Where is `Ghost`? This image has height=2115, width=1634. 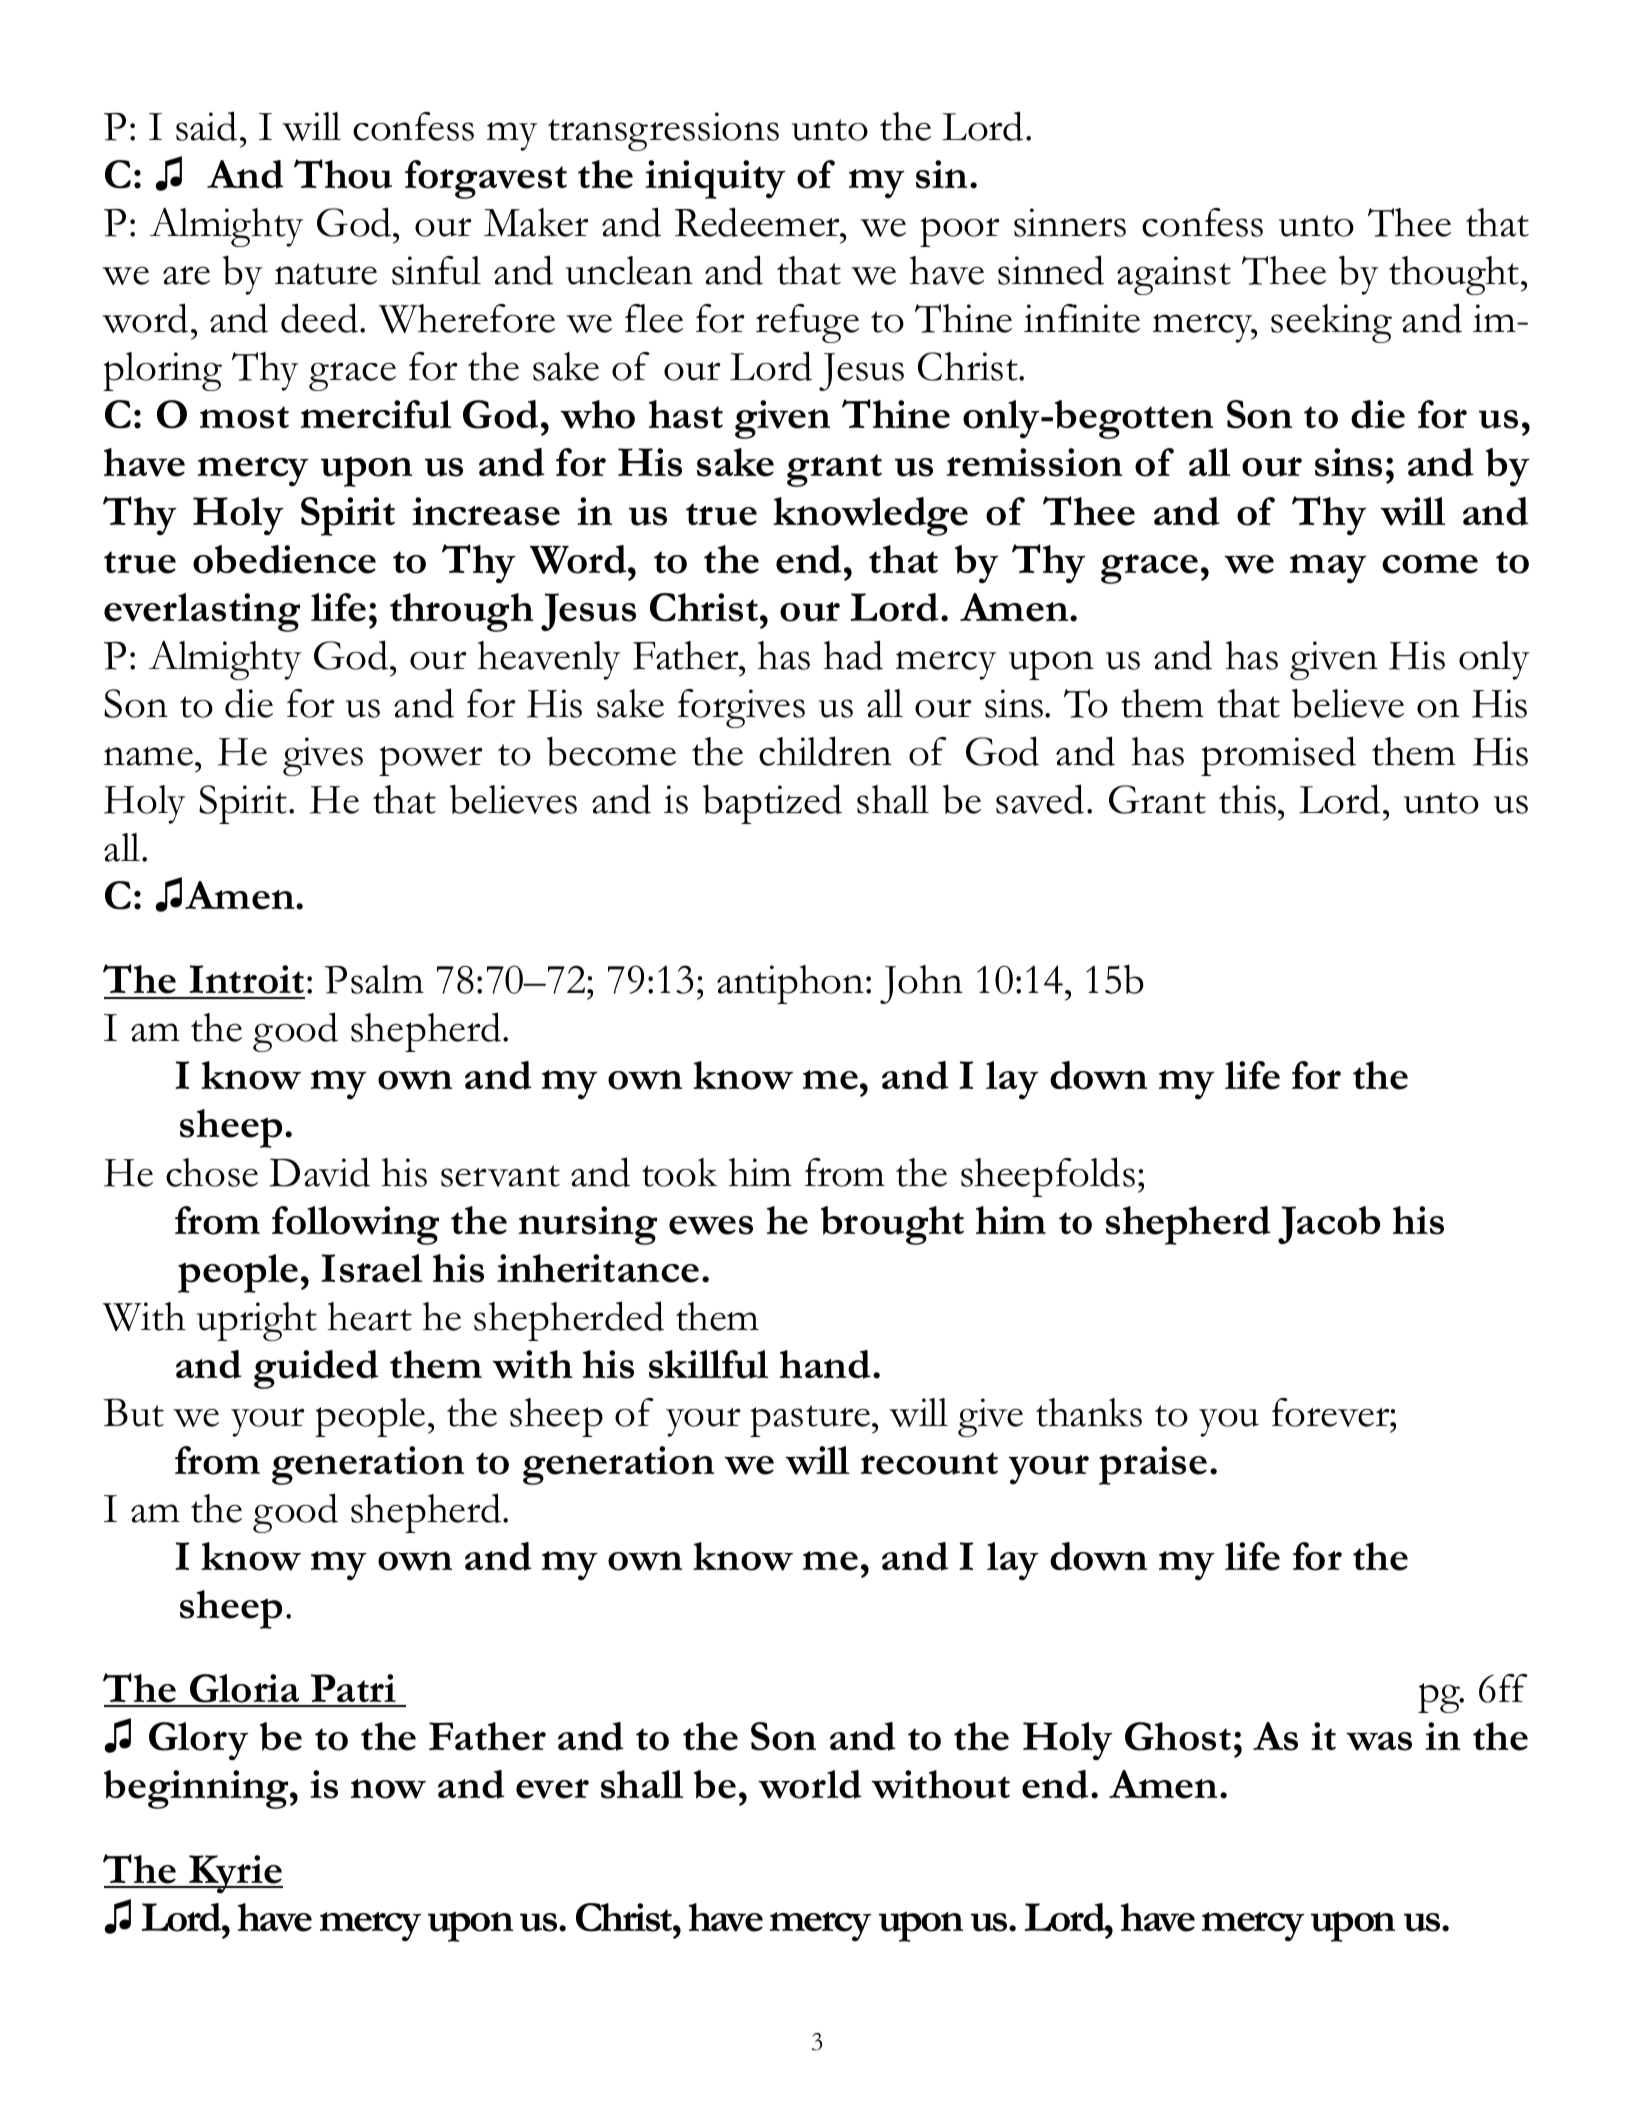
Ghost is located at coordinates (1178, 1736).
